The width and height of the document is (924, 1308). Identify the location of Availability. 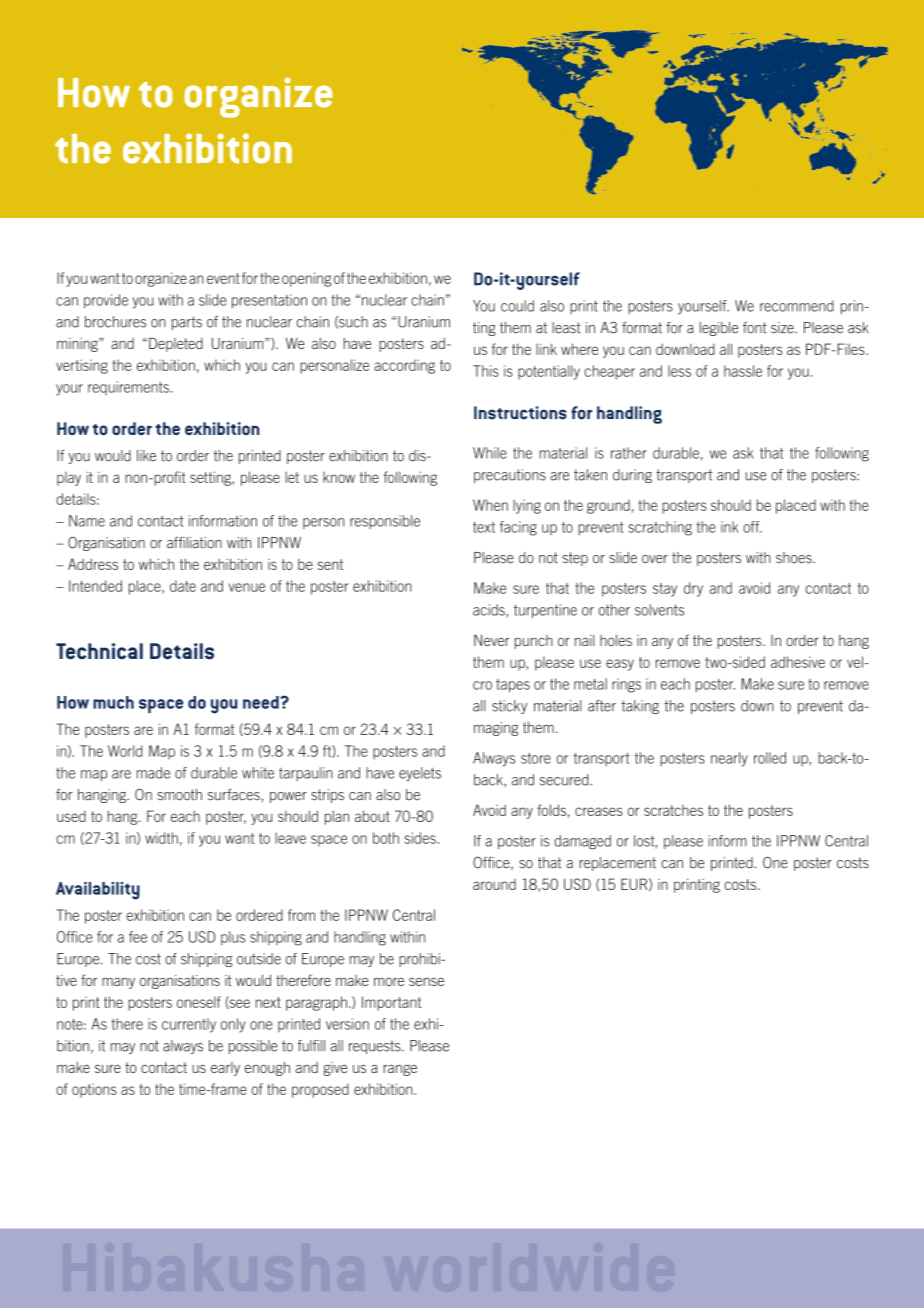
(98, 890).
